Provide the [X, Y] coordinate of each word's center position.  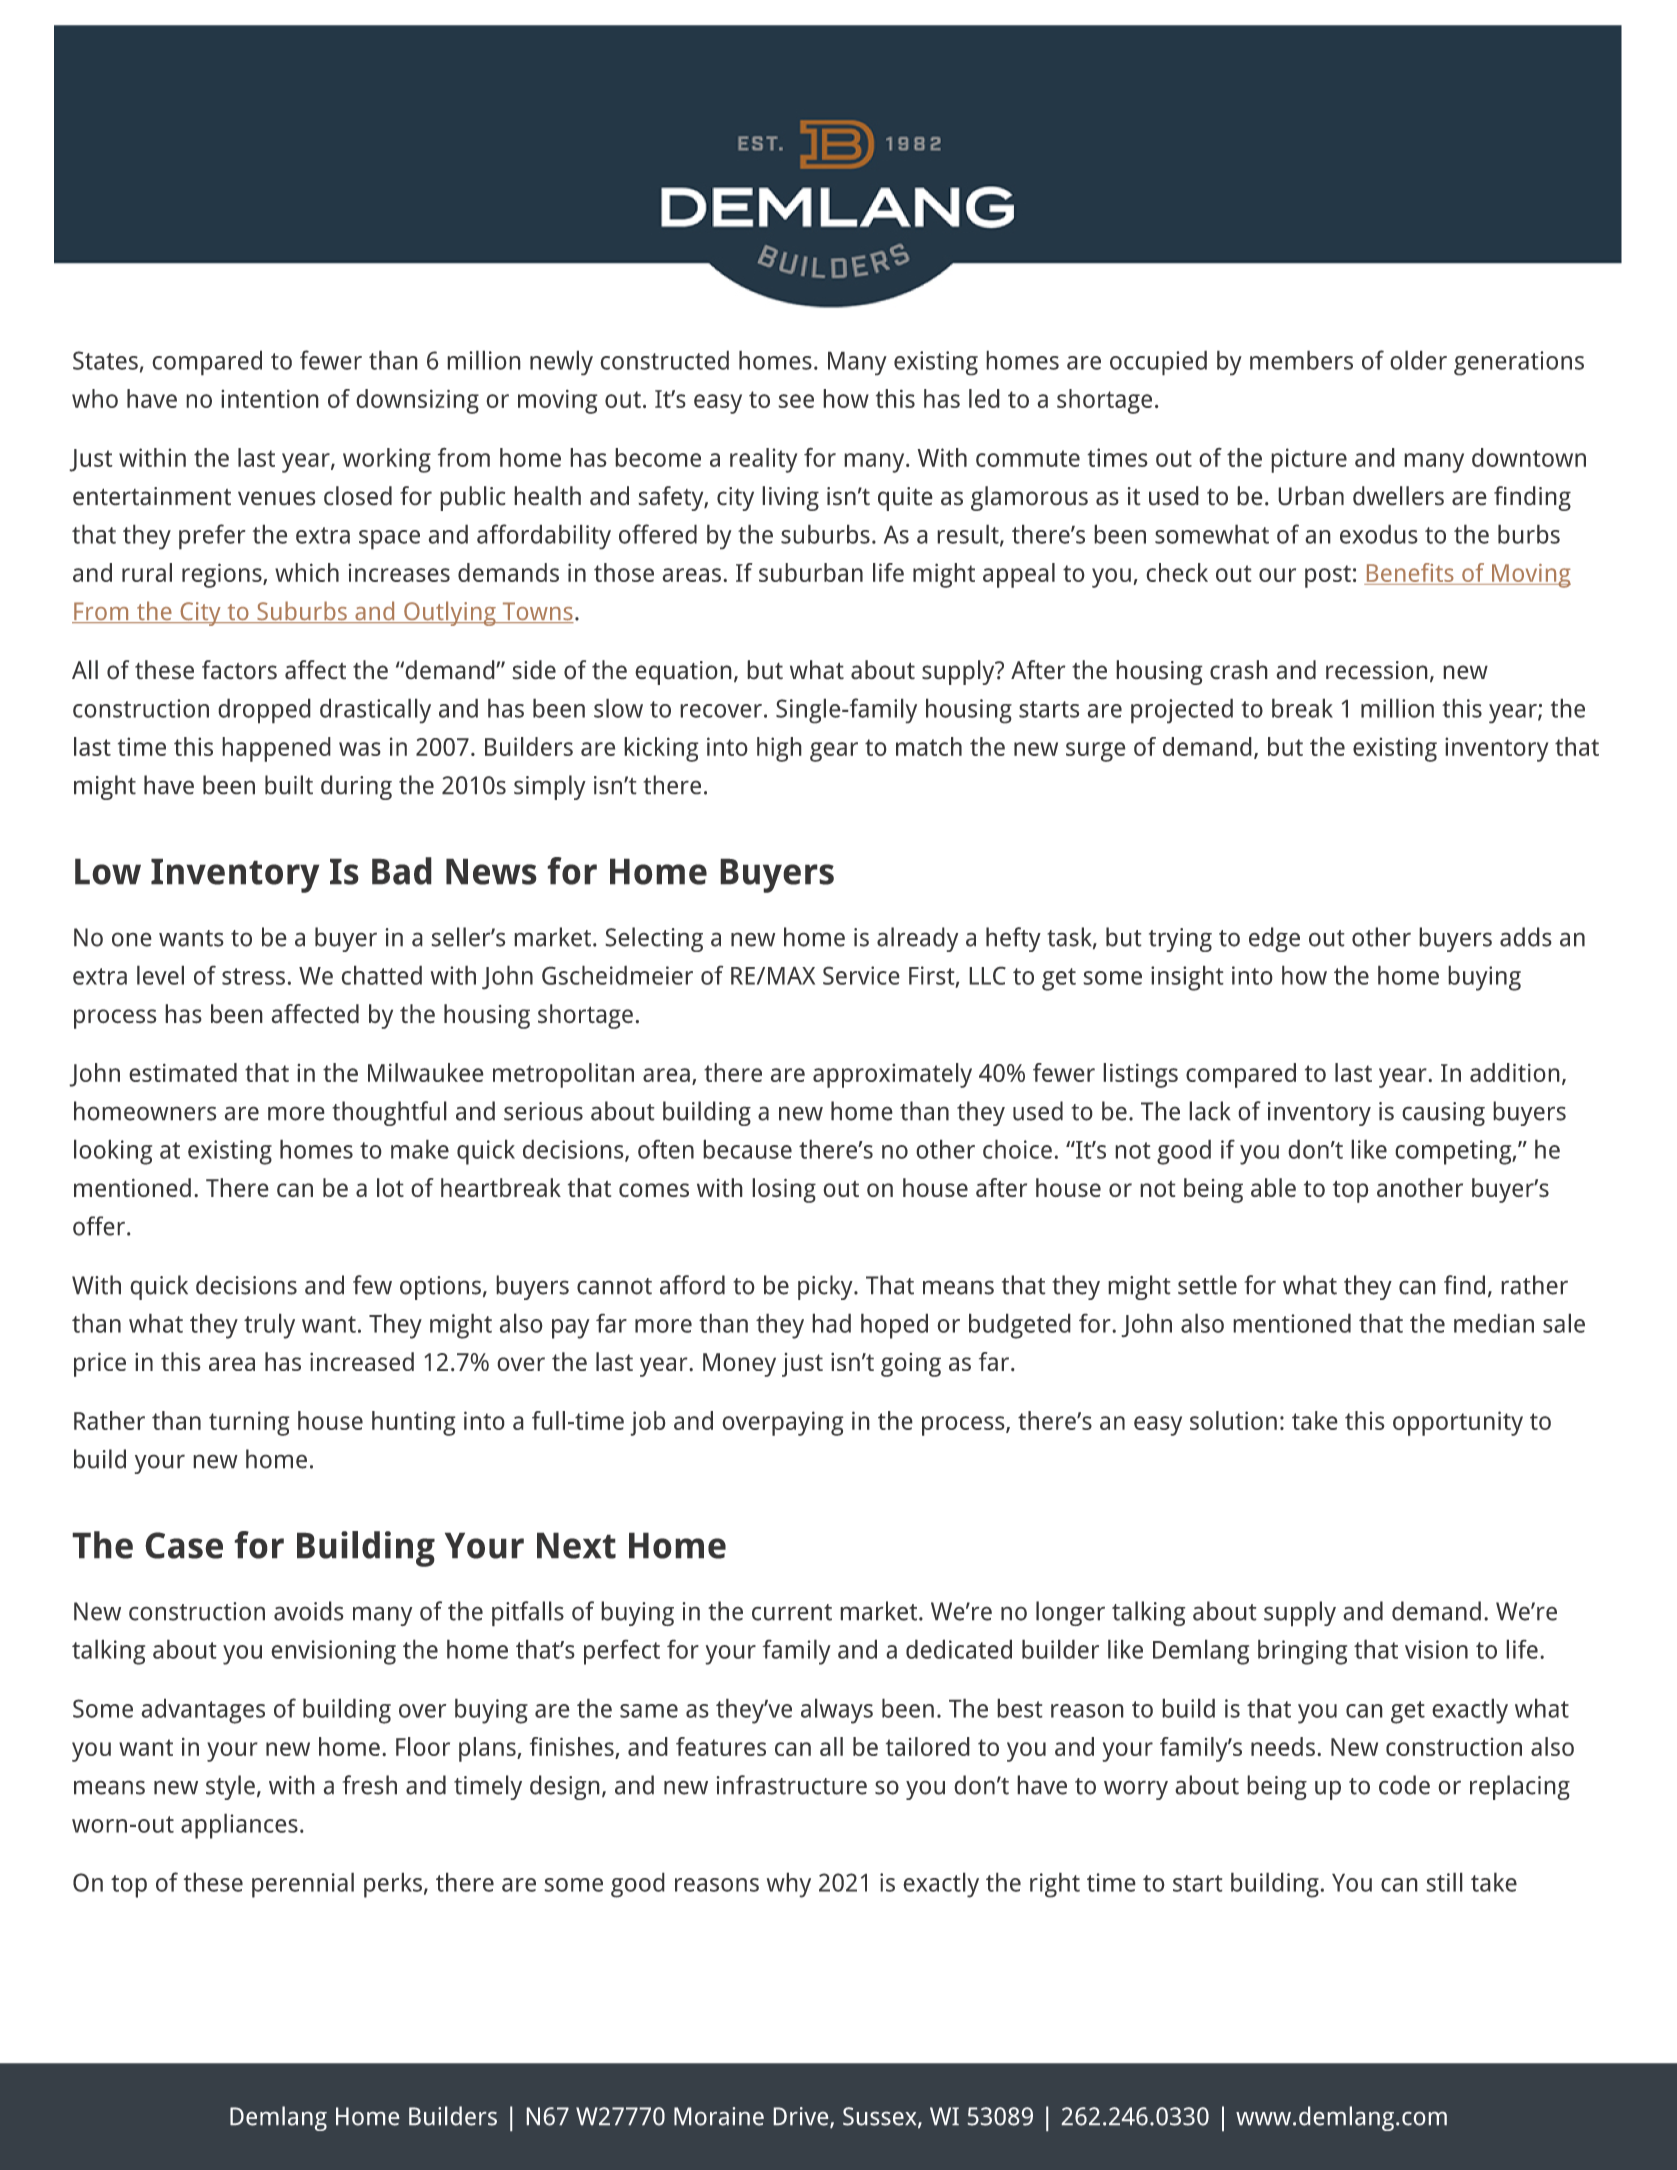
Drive [802, 2117]
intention [270, 398]
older [1418, 360]
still [1444, 1882]
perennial [303, 1885]
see [796, 401]
